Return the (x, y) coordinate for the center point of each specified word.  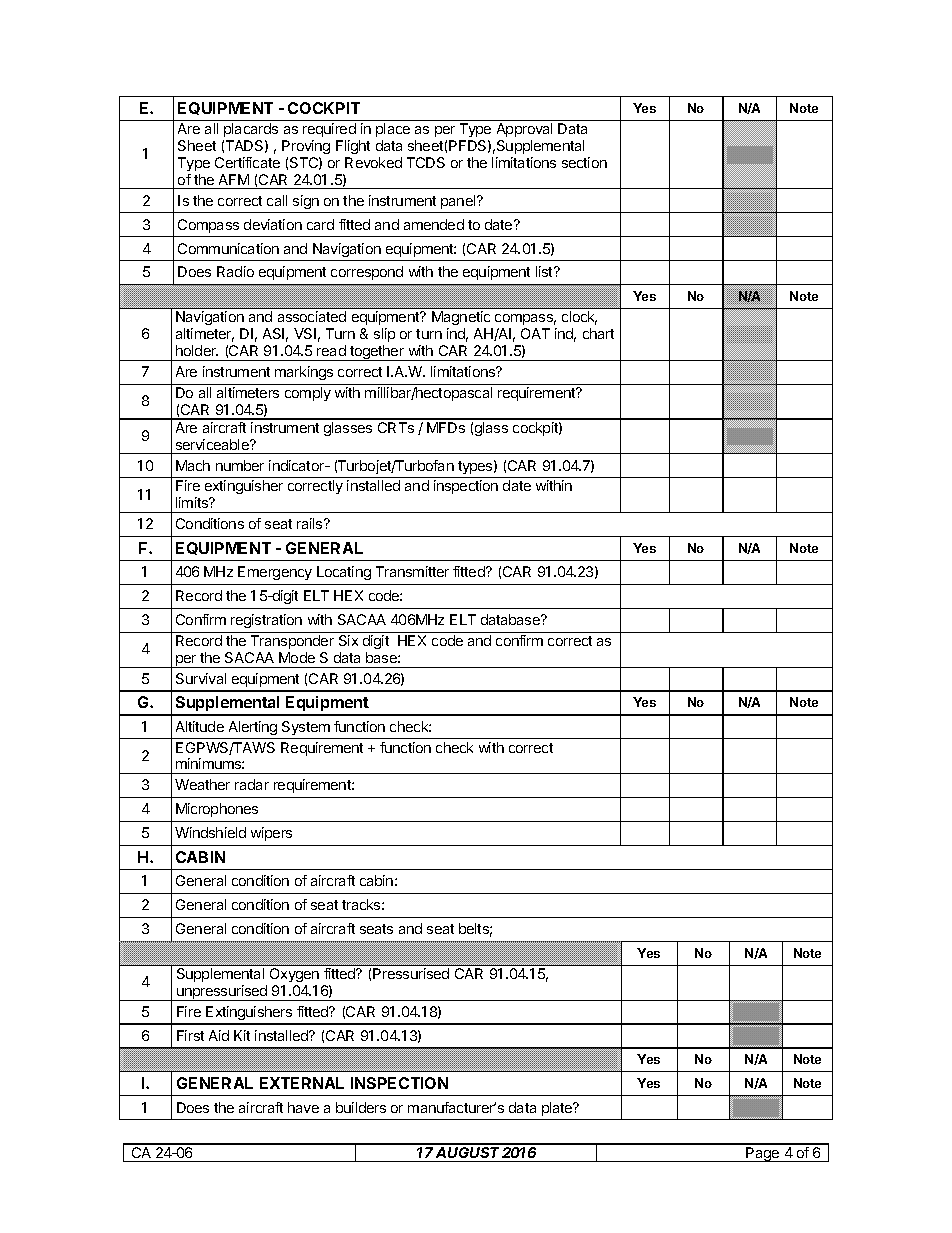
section (584, 162)
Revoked (373, 162)
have (303, 1107)
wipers (271, 834)
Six (348, 640)
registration (266, 621)
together (377, 353)
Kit (242, 1035)
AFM (234, 179)
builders (361, 1107)
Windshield (210, 832)
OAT (535, 333)
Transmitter (412, 571)
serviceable (213, 444)
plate (558, 1109)
